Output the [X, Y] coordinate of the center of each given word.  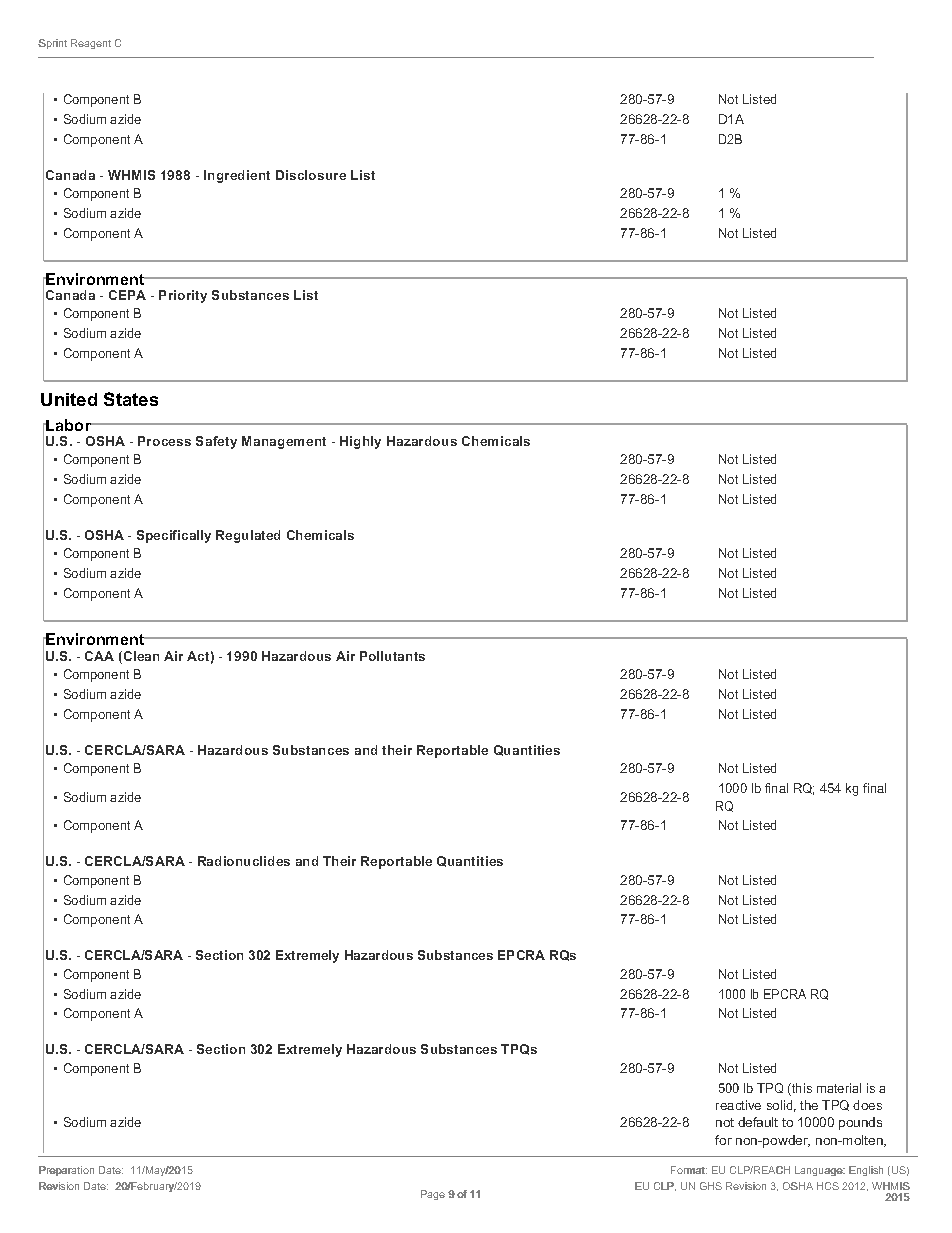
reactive [738, 1105]
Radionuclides [244, 861]
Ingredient [237, 176]
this [801, 1089]
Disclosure [311, 175]
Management [284, 442]
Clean [140, 657]
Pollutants [392, 656]
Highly [360, 442]
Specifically [174, 536]
